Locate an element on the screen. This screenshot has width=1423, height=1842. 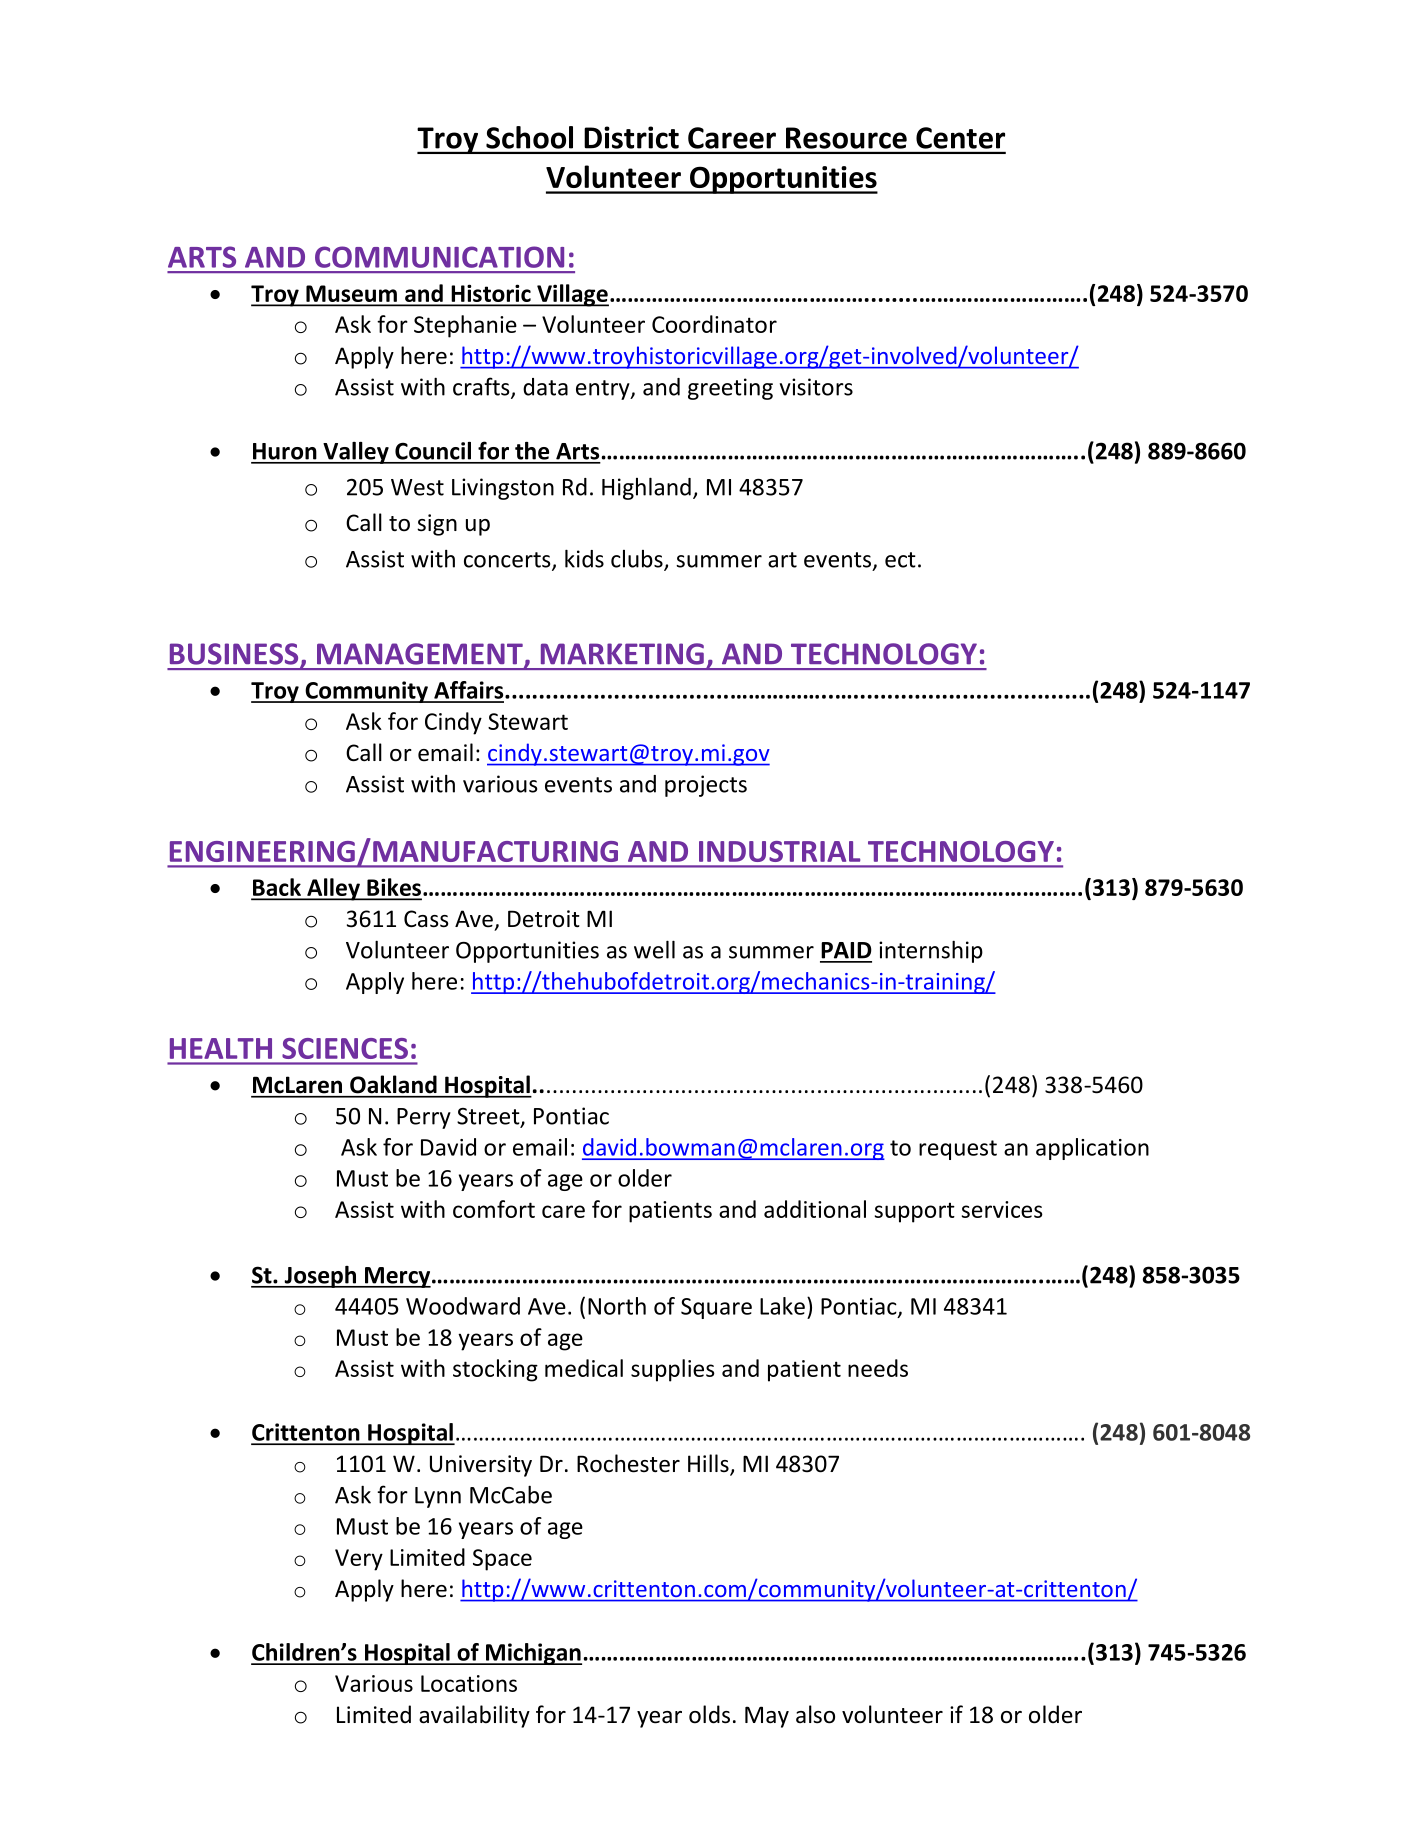
olds is located at coordinates (709, 1714).
